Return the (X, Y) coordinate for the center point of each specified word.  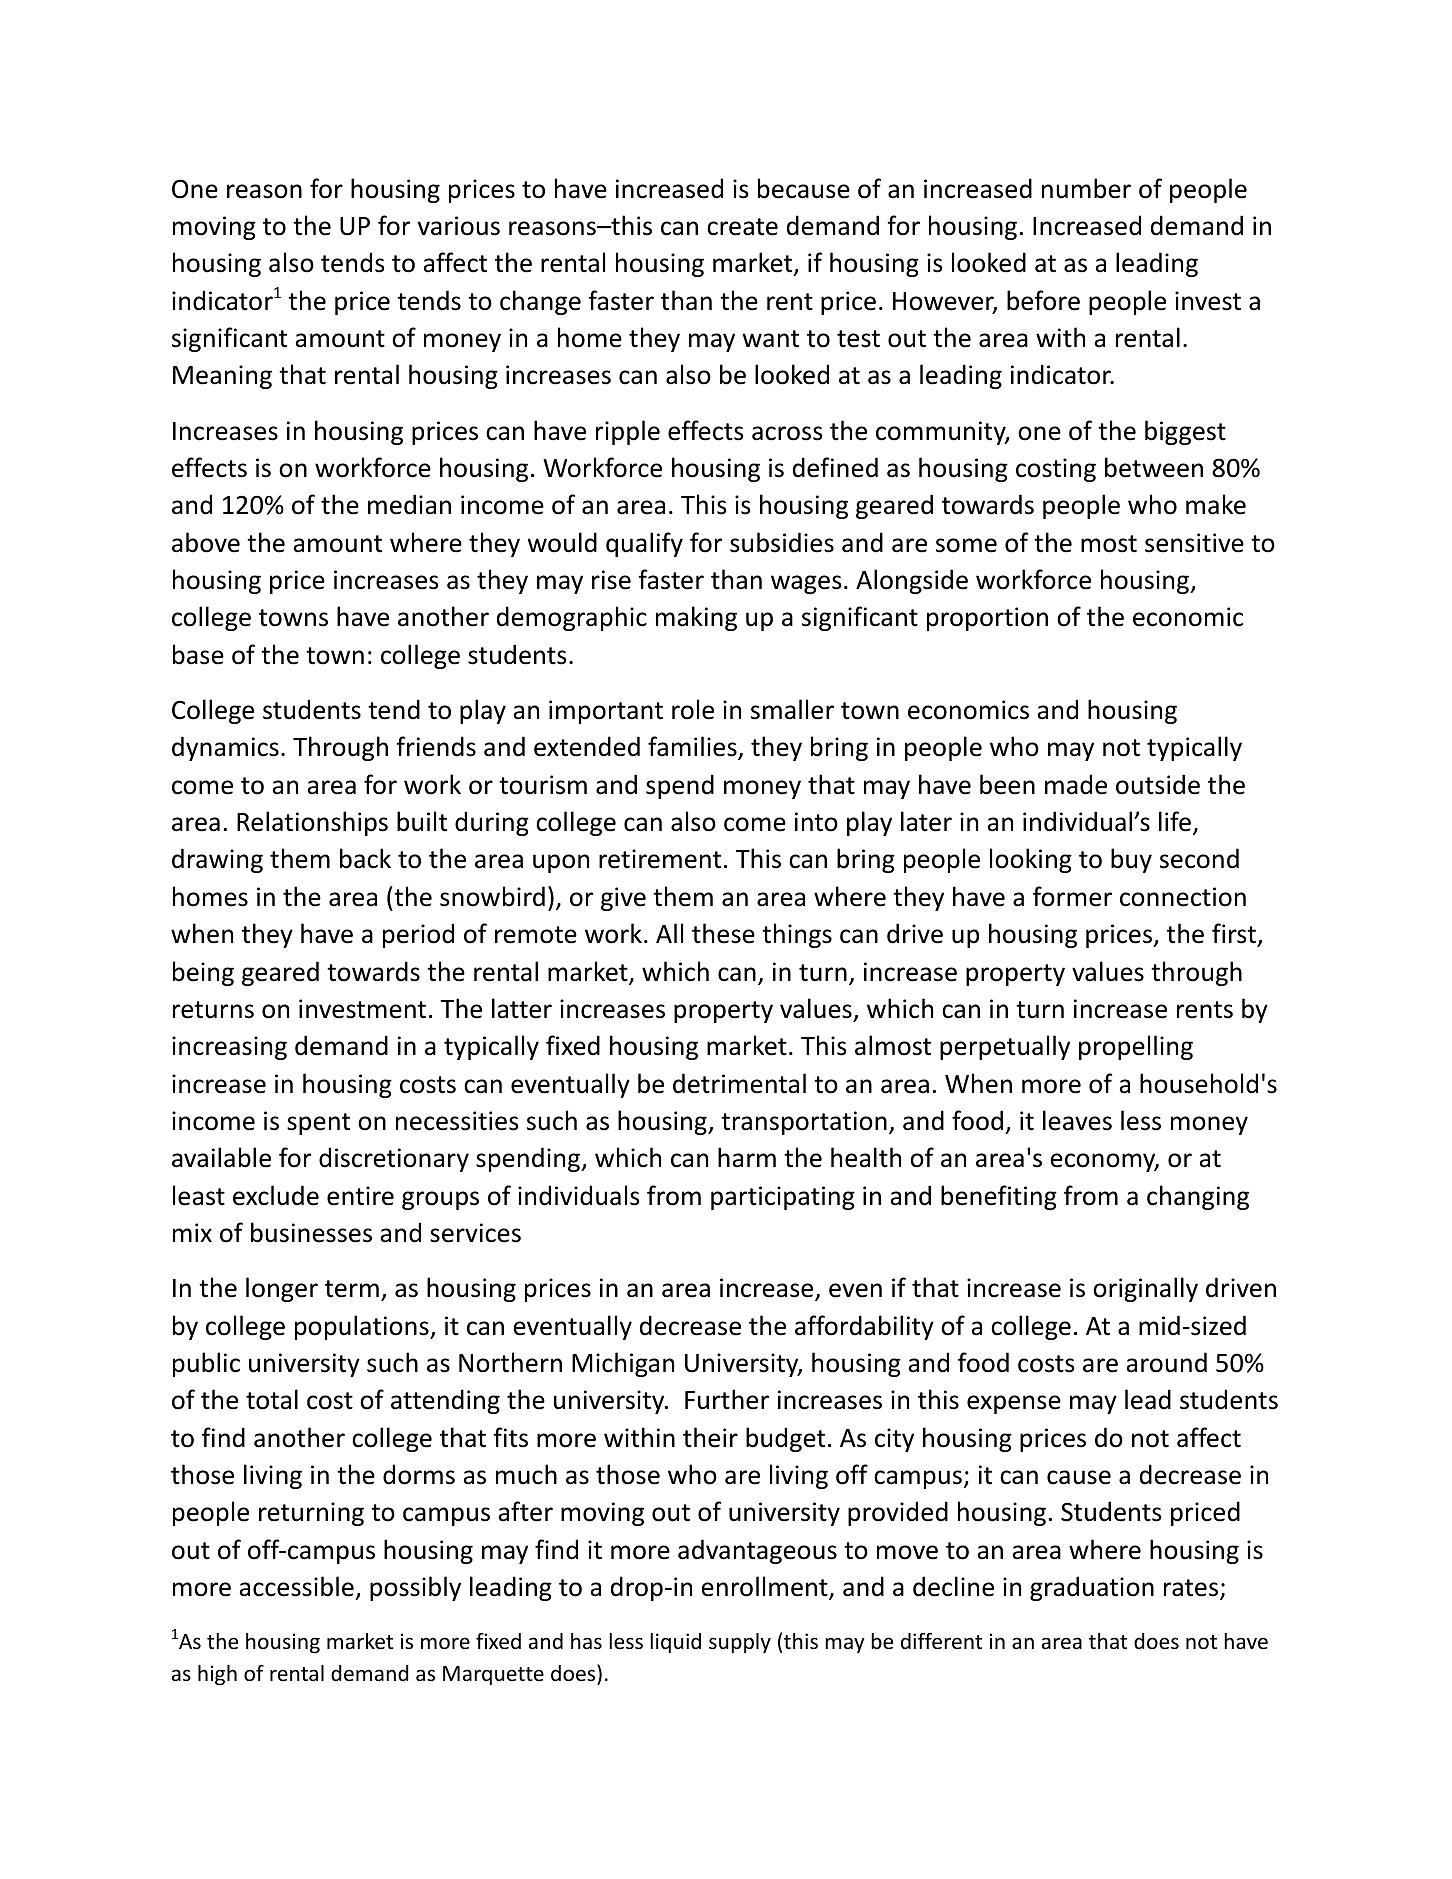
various (459, 226)
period (418, 935)
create (742, 227)
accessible (296, 1586)
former (1072, 896)
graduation (1092, 1588)
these (723, 933)
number (1086, 188)
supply (740, 1643)
